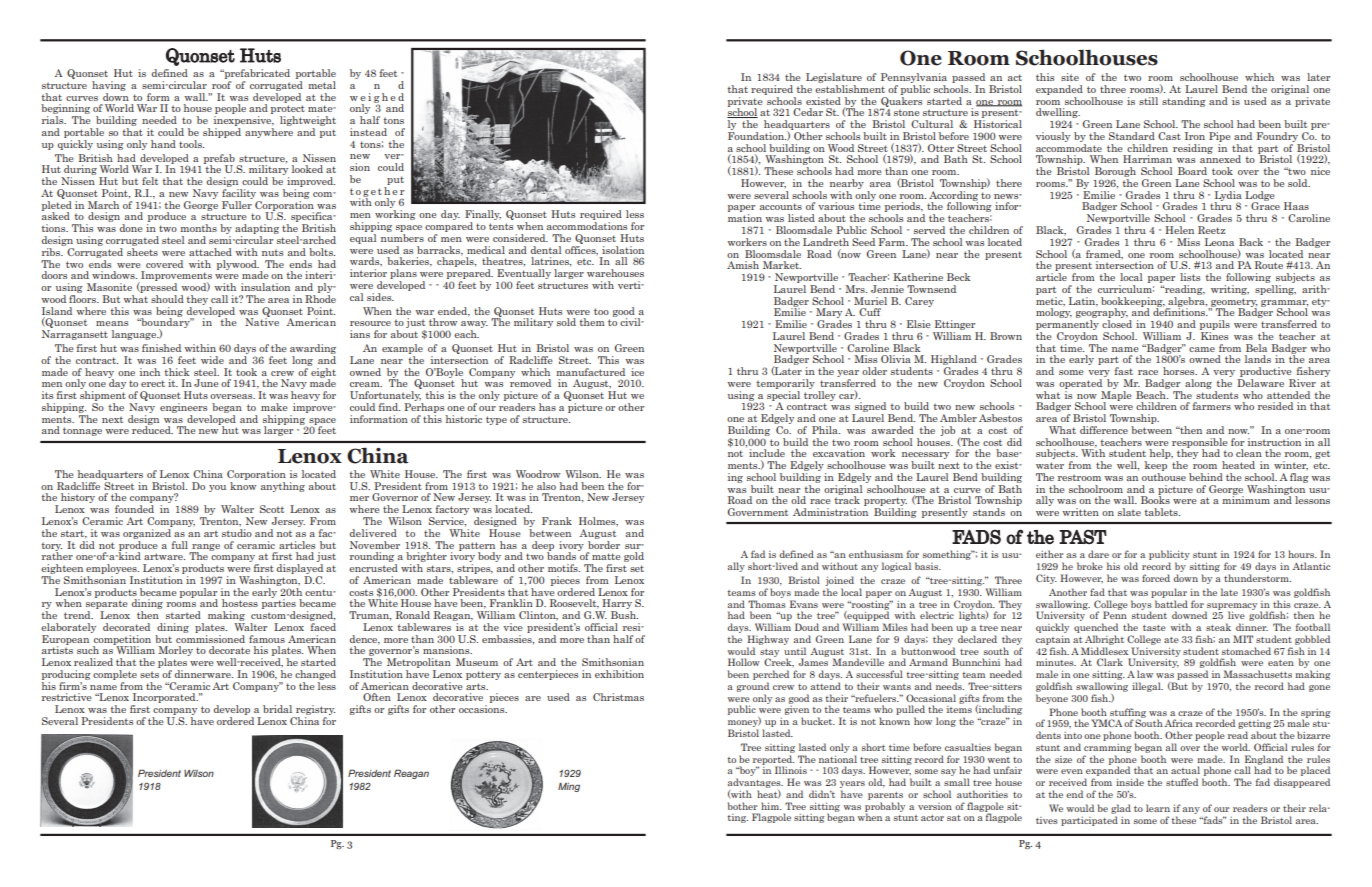 The height and width of the page is (887, 1372). Describe the element at coordinates (152, 429) in the page. I see `reduced` at that location.
